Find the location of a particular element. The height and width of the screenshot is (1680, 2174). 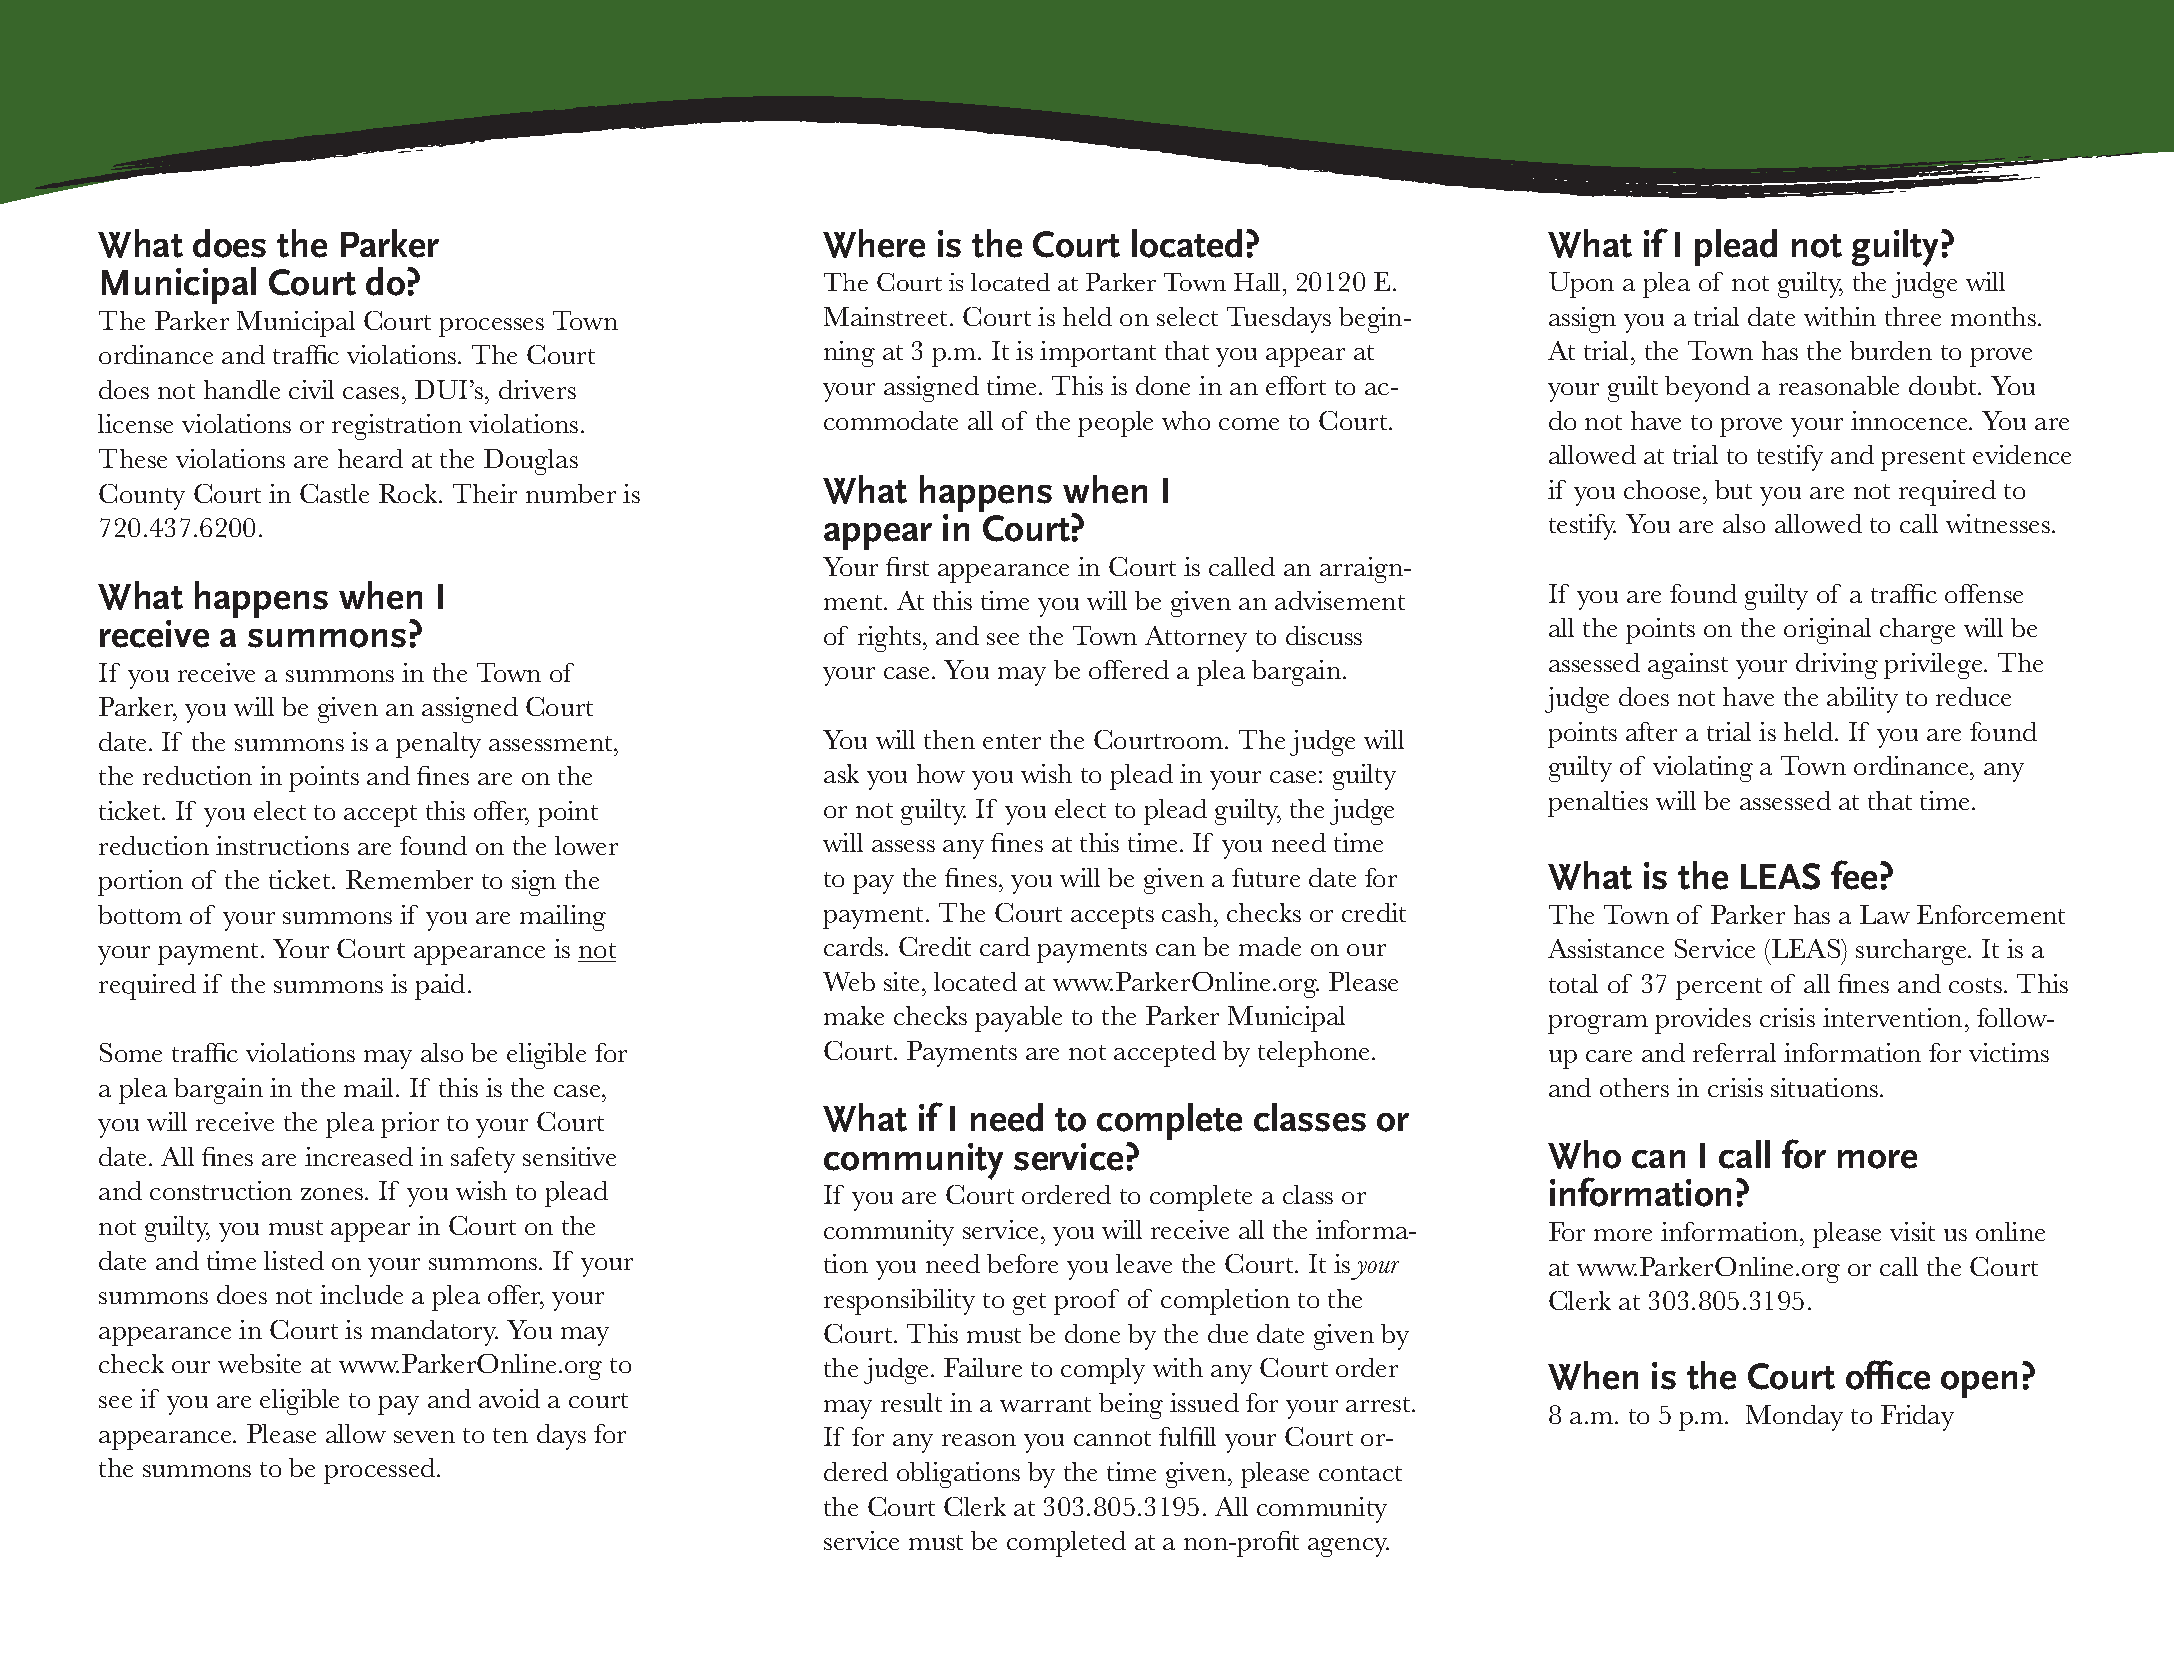

Rock is located at coordinates (409, 493).
